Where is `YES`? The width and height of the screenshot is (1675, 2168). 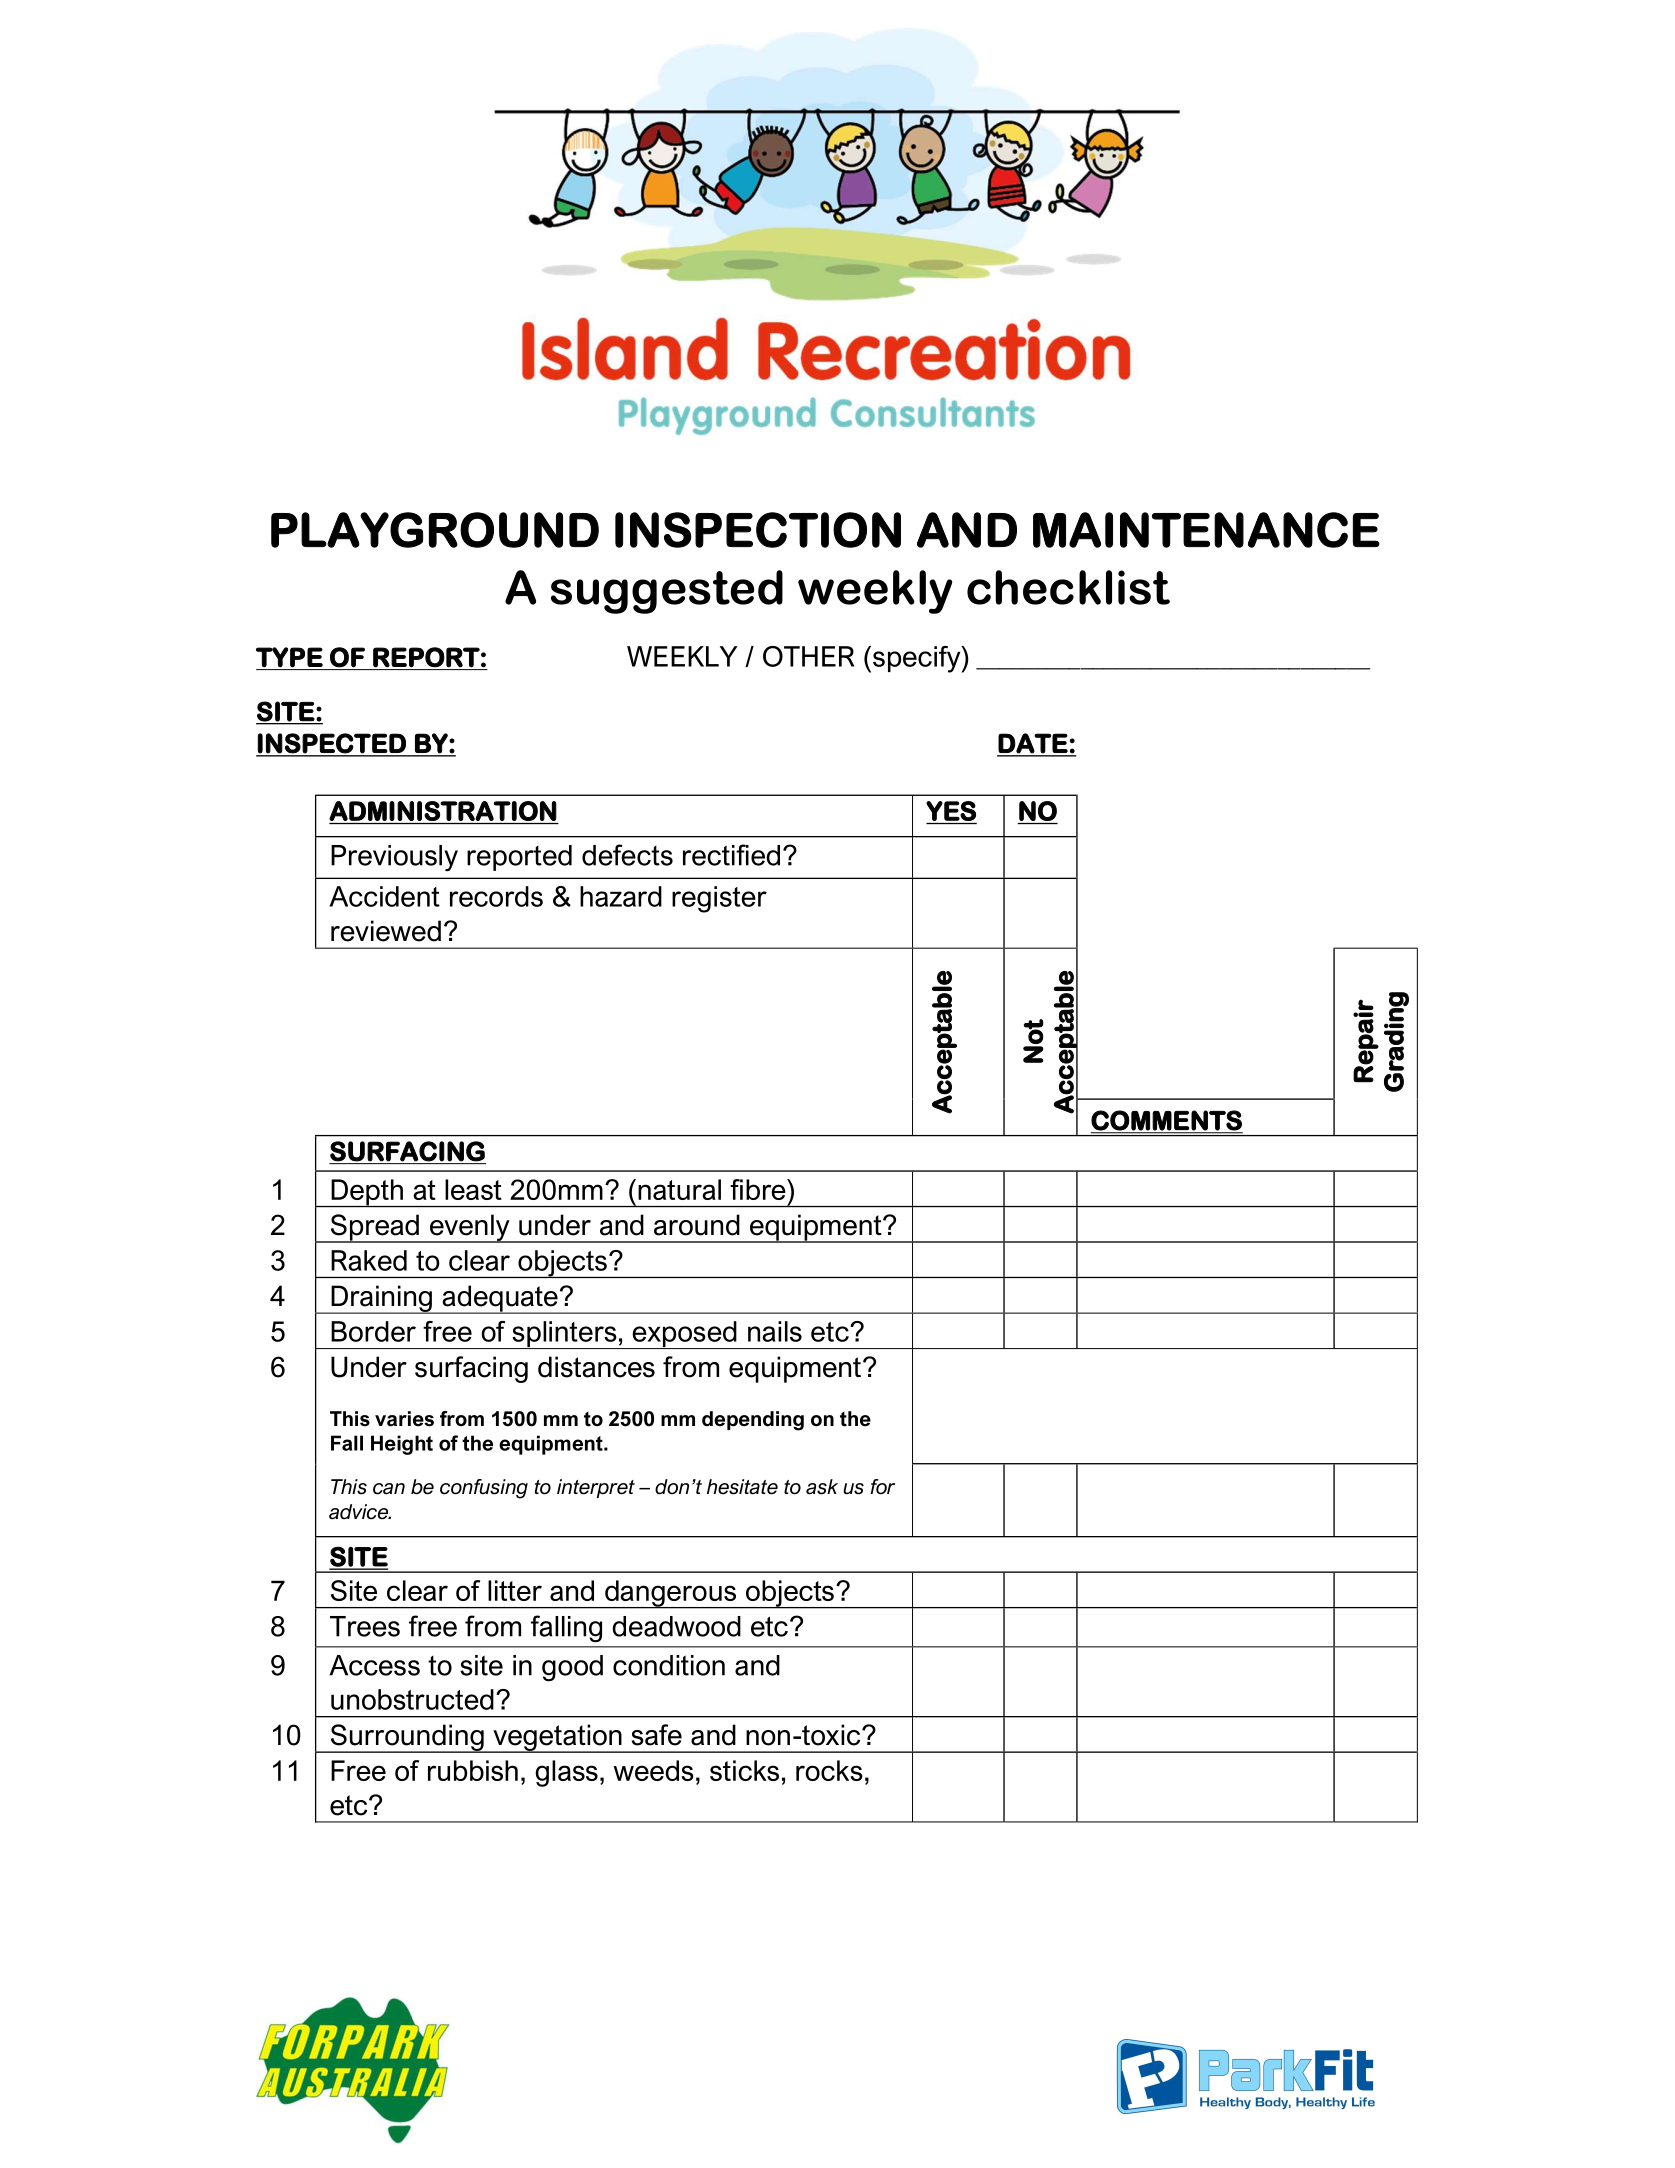
YES is located at coordinates (951, 811).
